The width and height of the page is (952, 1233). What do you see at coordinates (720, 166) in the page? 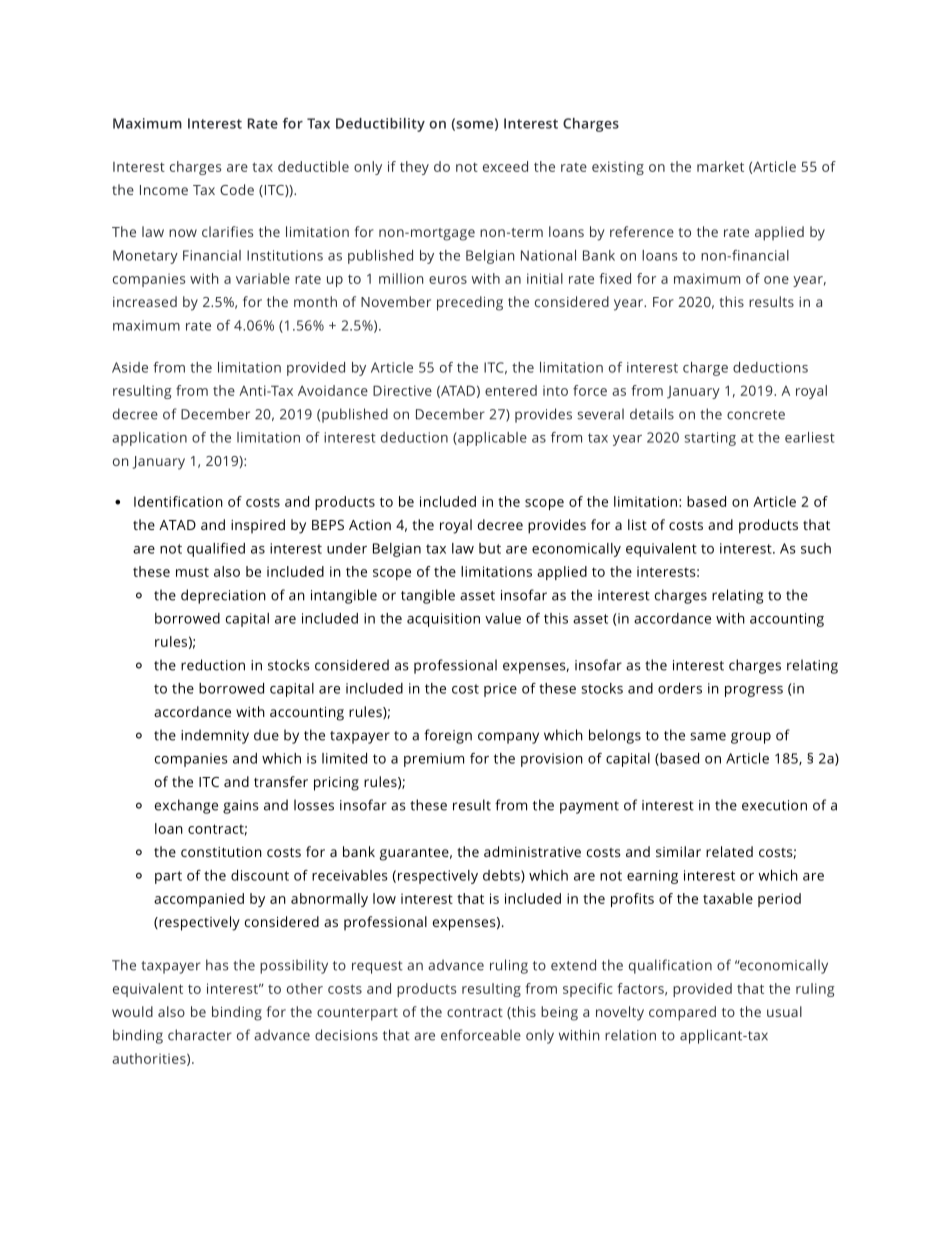
I see `market` at bounding box center [720, 166].
